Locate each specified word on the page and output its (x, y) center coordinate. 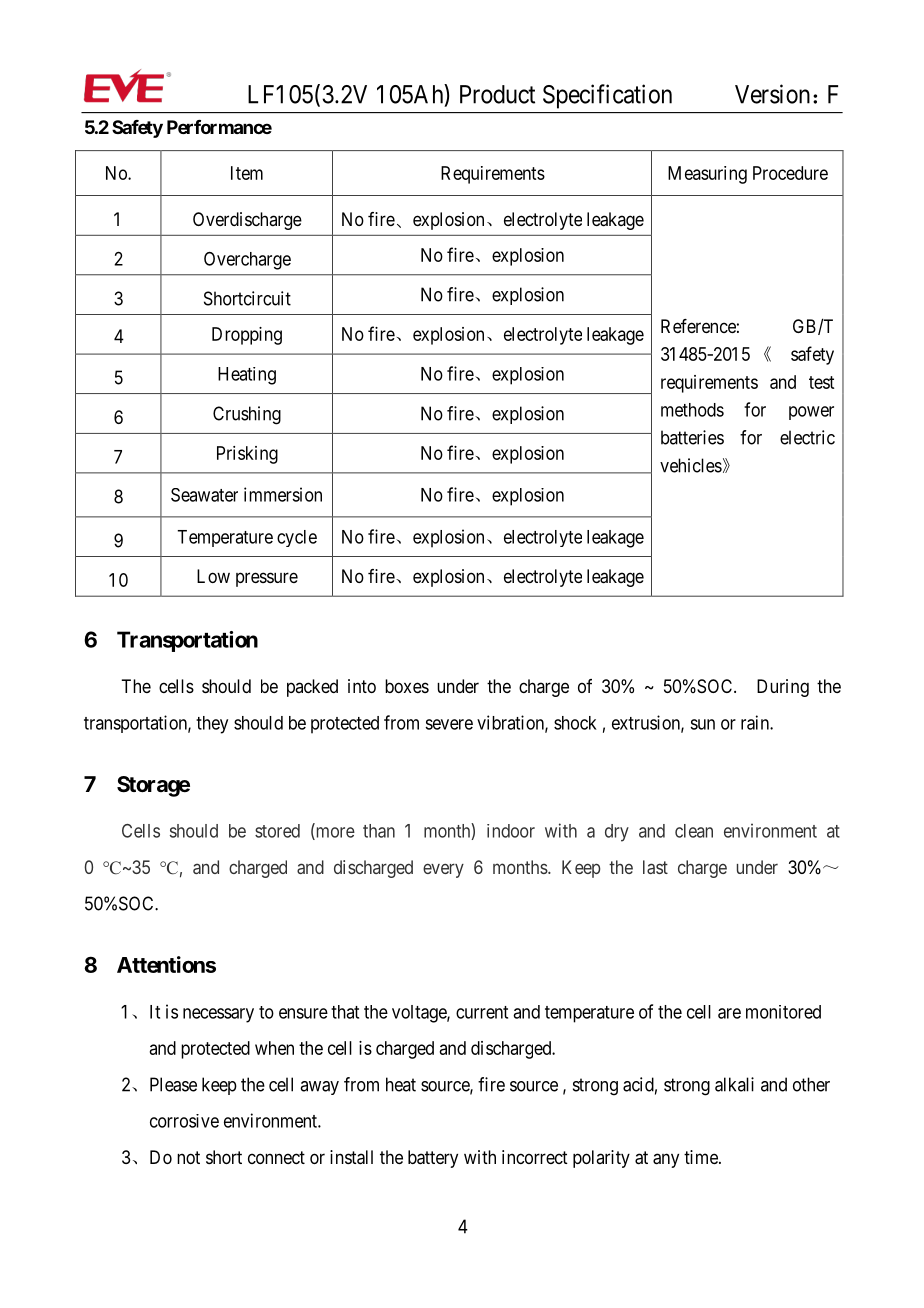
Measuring (707, 175)
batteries (692, 437)
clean (694, 831)
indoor (511, 831)
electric (807, 437)
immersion (283, 494)
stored (277, 831)
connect (276, 1157)
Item (247, 173)
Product (497, 94)
